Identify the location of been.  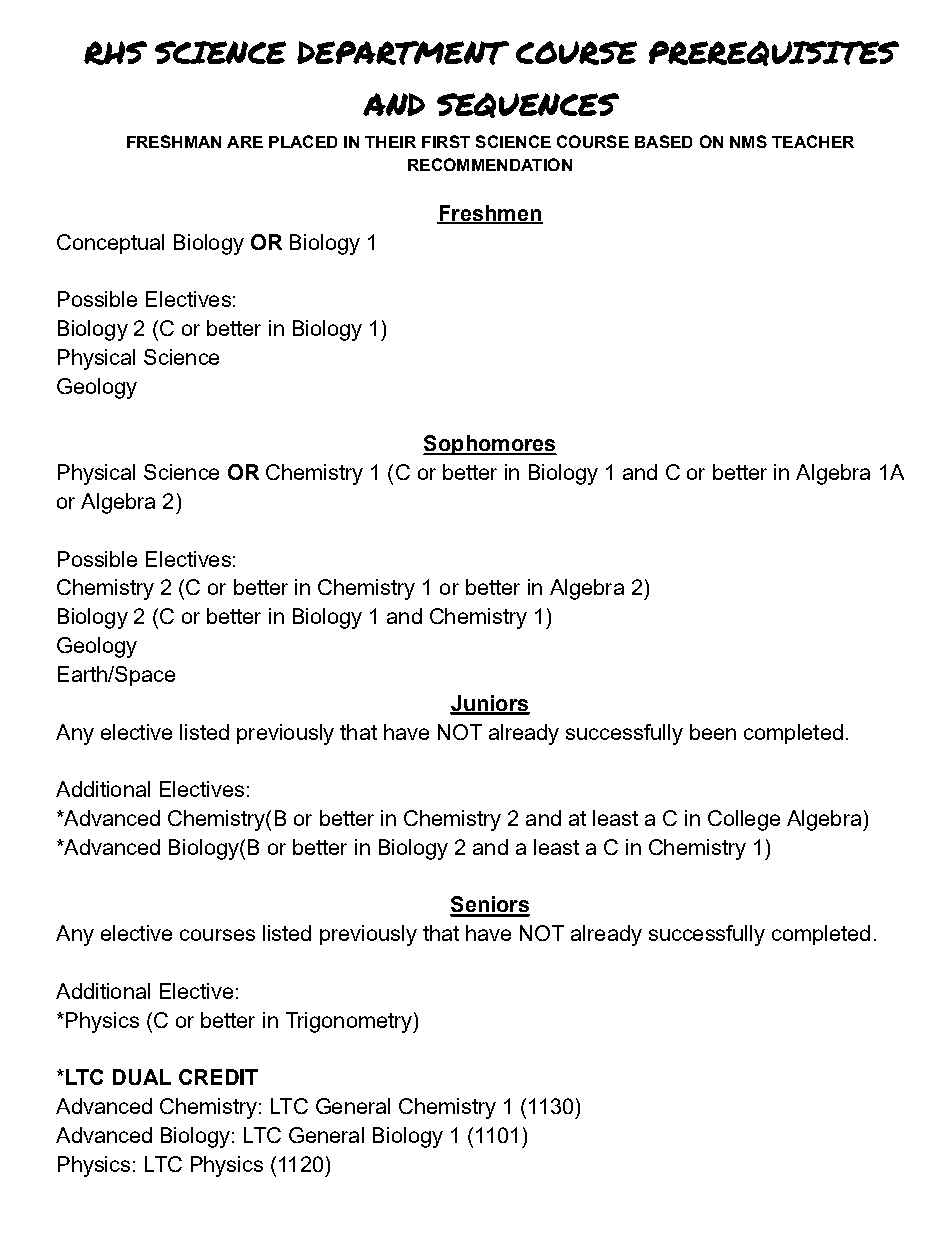
(713, 732).
